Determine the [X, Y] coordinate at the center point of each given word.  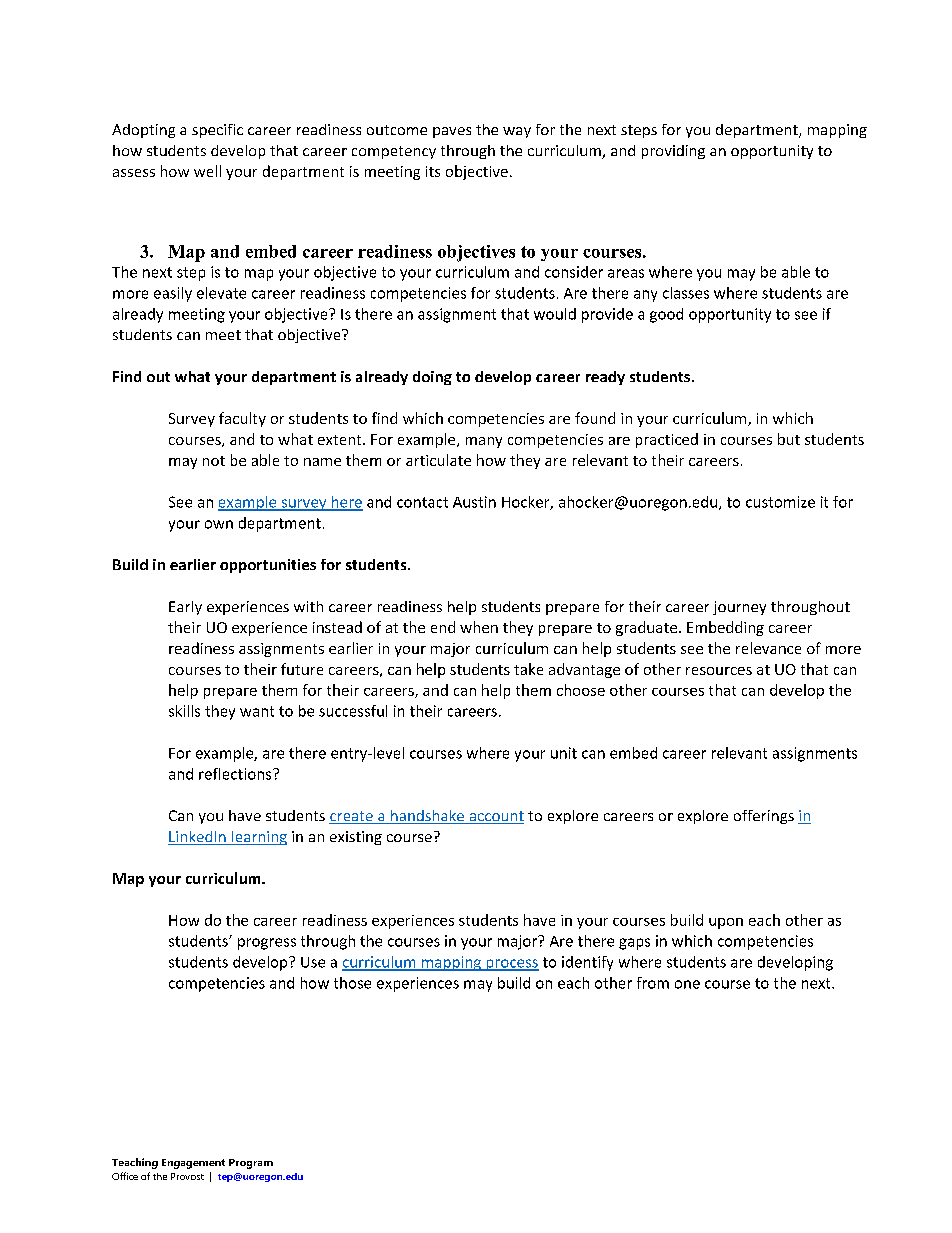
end [443, 627]
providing [673, 152]
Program [251, 1164]
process [511, 965]
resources [719, 671]
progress [267, 944]
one [687, 984]
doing [432, 378]
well [207, 171]
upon [726, 923]
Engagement [193, 1164]
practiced [667, 440]
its [433, 171]
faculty [242, 419]
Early [185, 608]
